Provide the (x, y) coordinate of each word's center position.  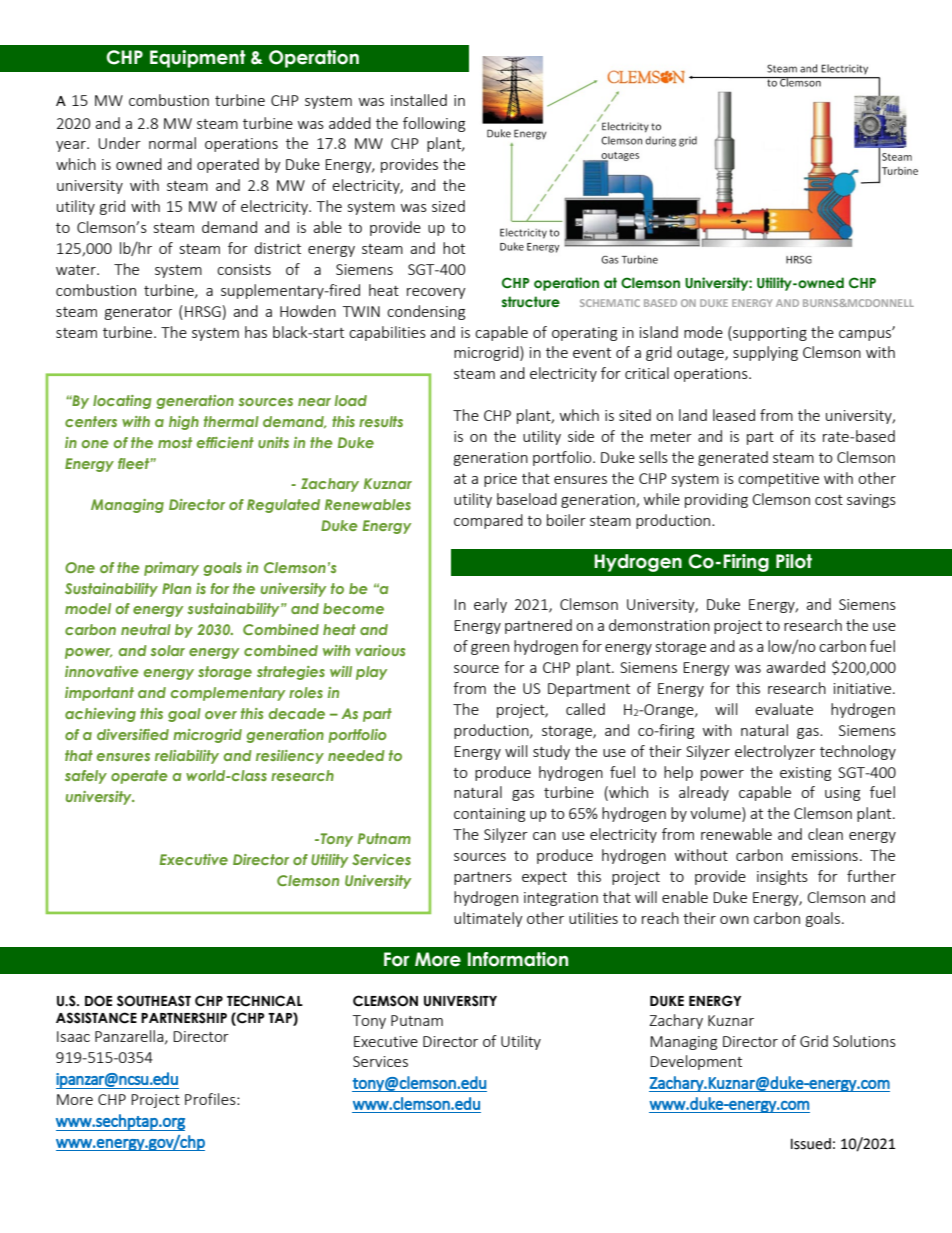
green (490, 649)
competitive (778, 480)
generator (138, 313)
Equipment (198, 59)
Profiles (211, 1099)
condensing (426, 312)
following (434, 124)
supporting (769, 333)
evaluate (784, 709)
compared (488, 521)
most (175, 442)
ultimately (488, 919)
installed (419, 100)
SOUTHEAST (154, 1001)
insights (782, 877)
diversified (133, 734)
